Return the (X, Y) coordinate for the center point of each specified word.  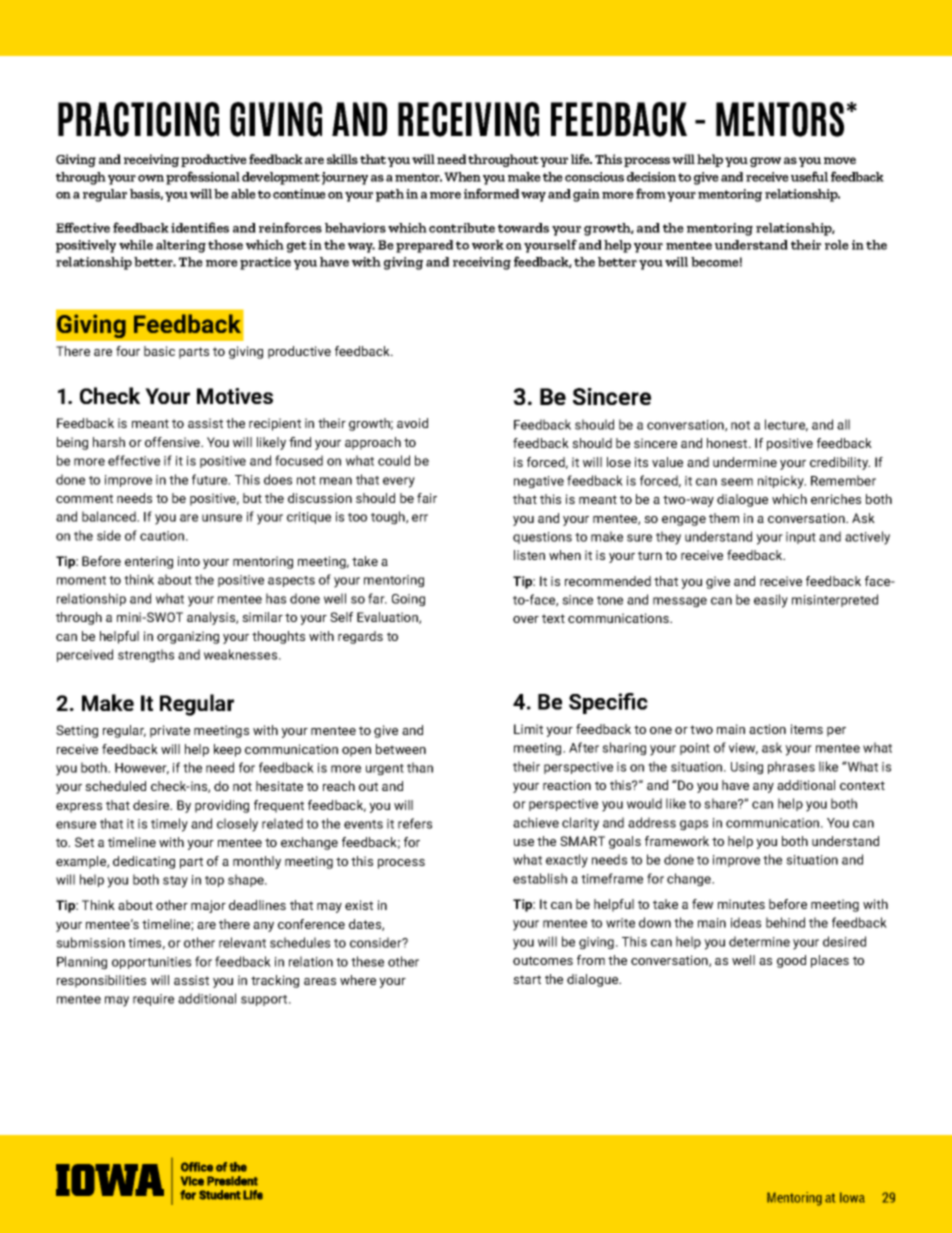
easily (771, 601)
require (153, 1000)
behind (785, 922)
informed (491, 193)
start (527, 979)
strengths (146, 656)
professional (203, 178)
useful (809, 176)
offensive (173, 442)
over (526, 619)
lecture (786, 425)
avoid (412, 423)
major (208, 906)
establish (540, 878)
